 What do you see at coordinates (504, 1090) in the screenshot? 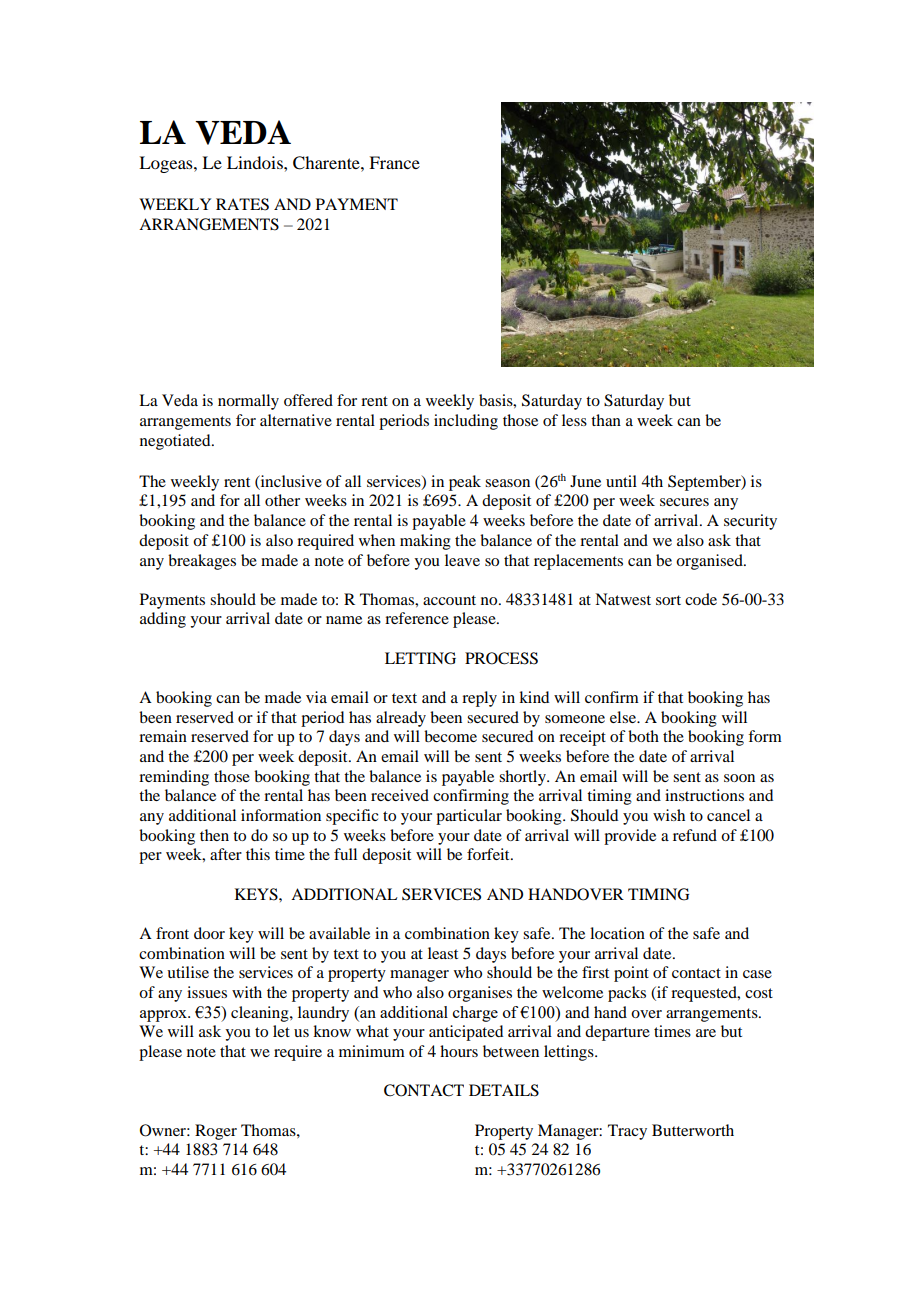
I see `DETAILS` at bounding box center [504, 1090].
